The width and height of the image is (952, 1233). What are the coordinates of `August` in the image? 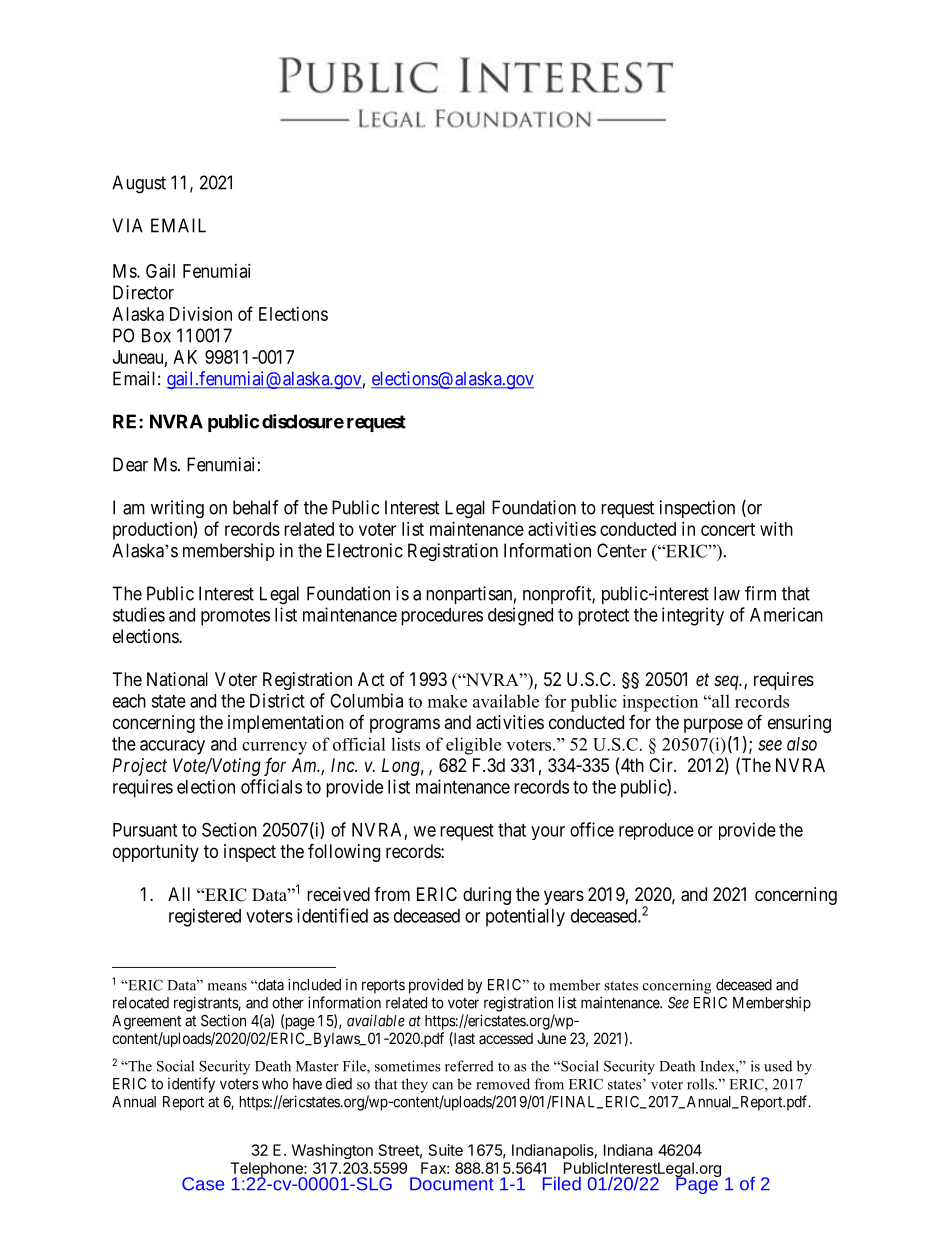 It's located at (139, 184).
